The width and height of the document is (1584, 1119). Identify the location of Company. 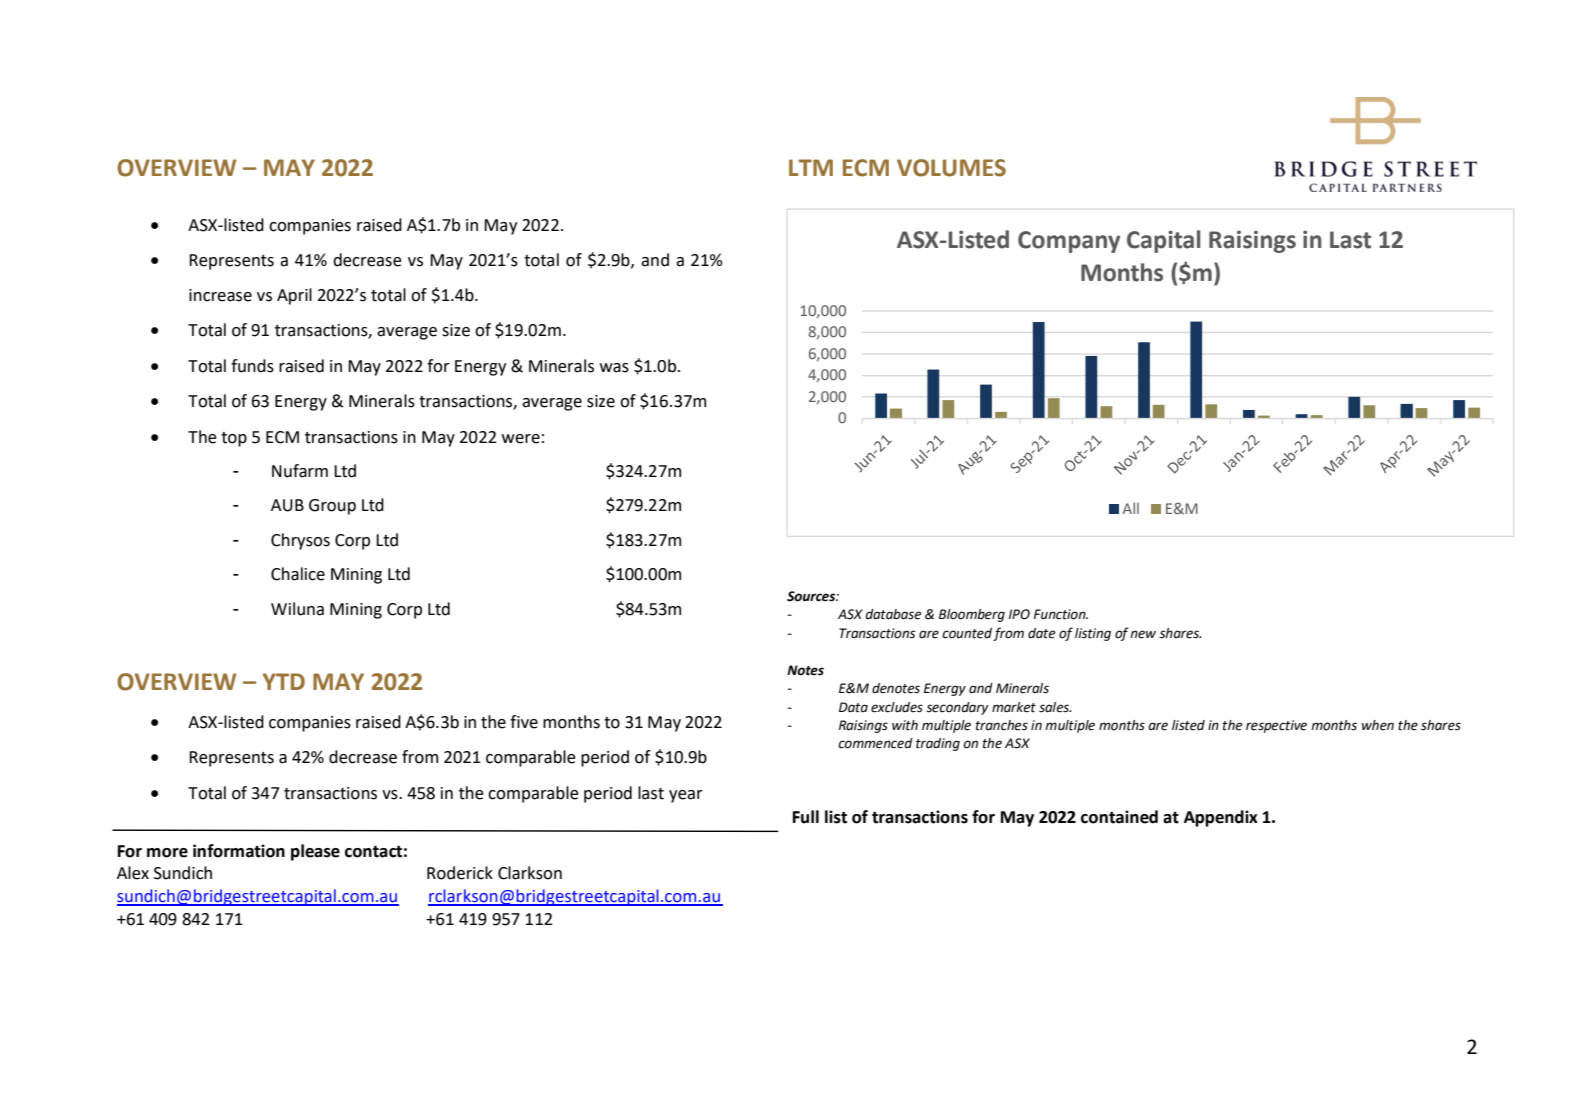
(1069, 242).
